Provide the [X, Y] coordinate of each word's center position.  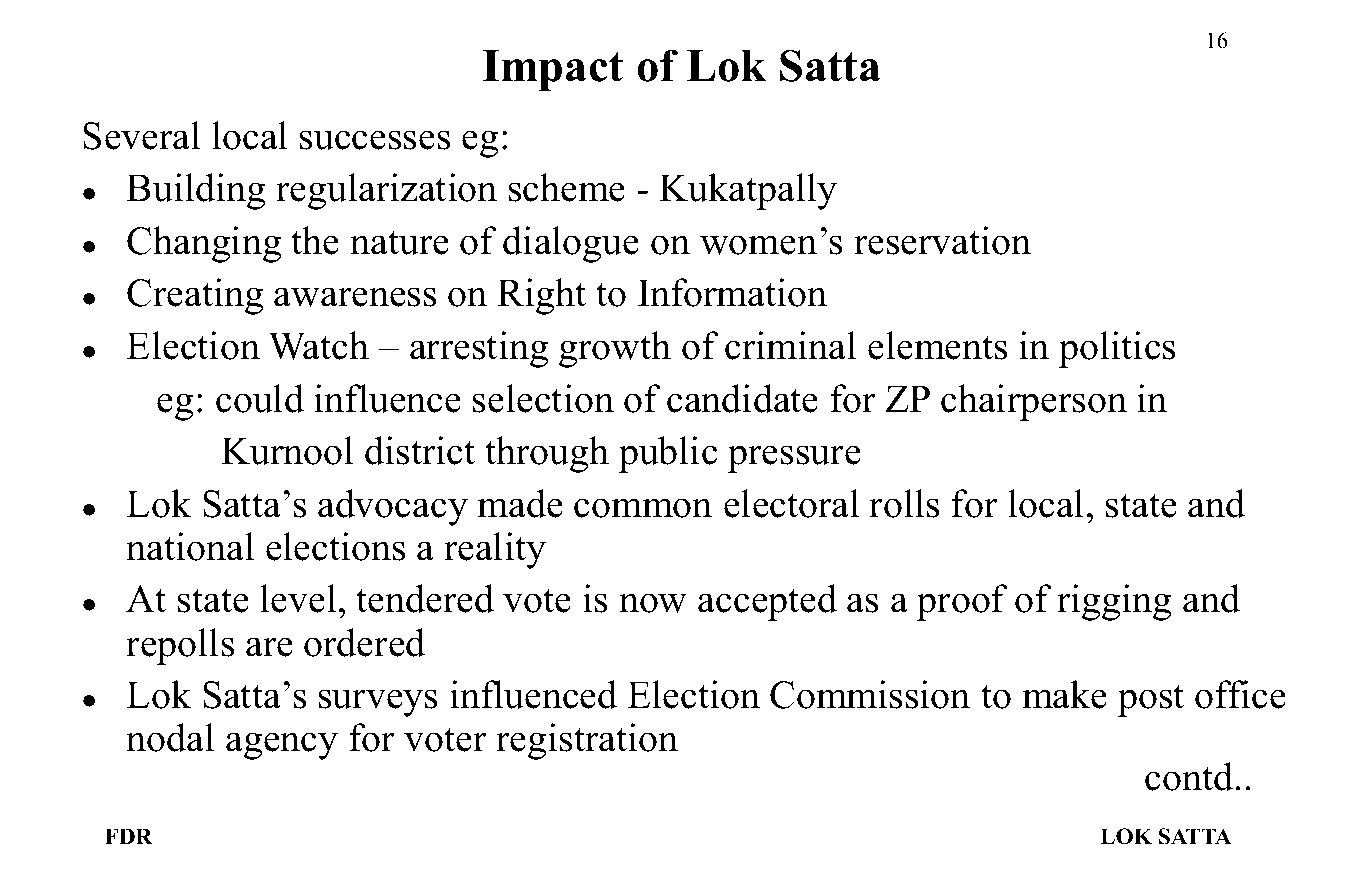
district [420, 450]
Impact [553, 70]
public [668, 454]
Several [141, 135]
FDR [128, 836]
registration [587, 741]
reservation [942, 240]
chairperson [1034, 402]
